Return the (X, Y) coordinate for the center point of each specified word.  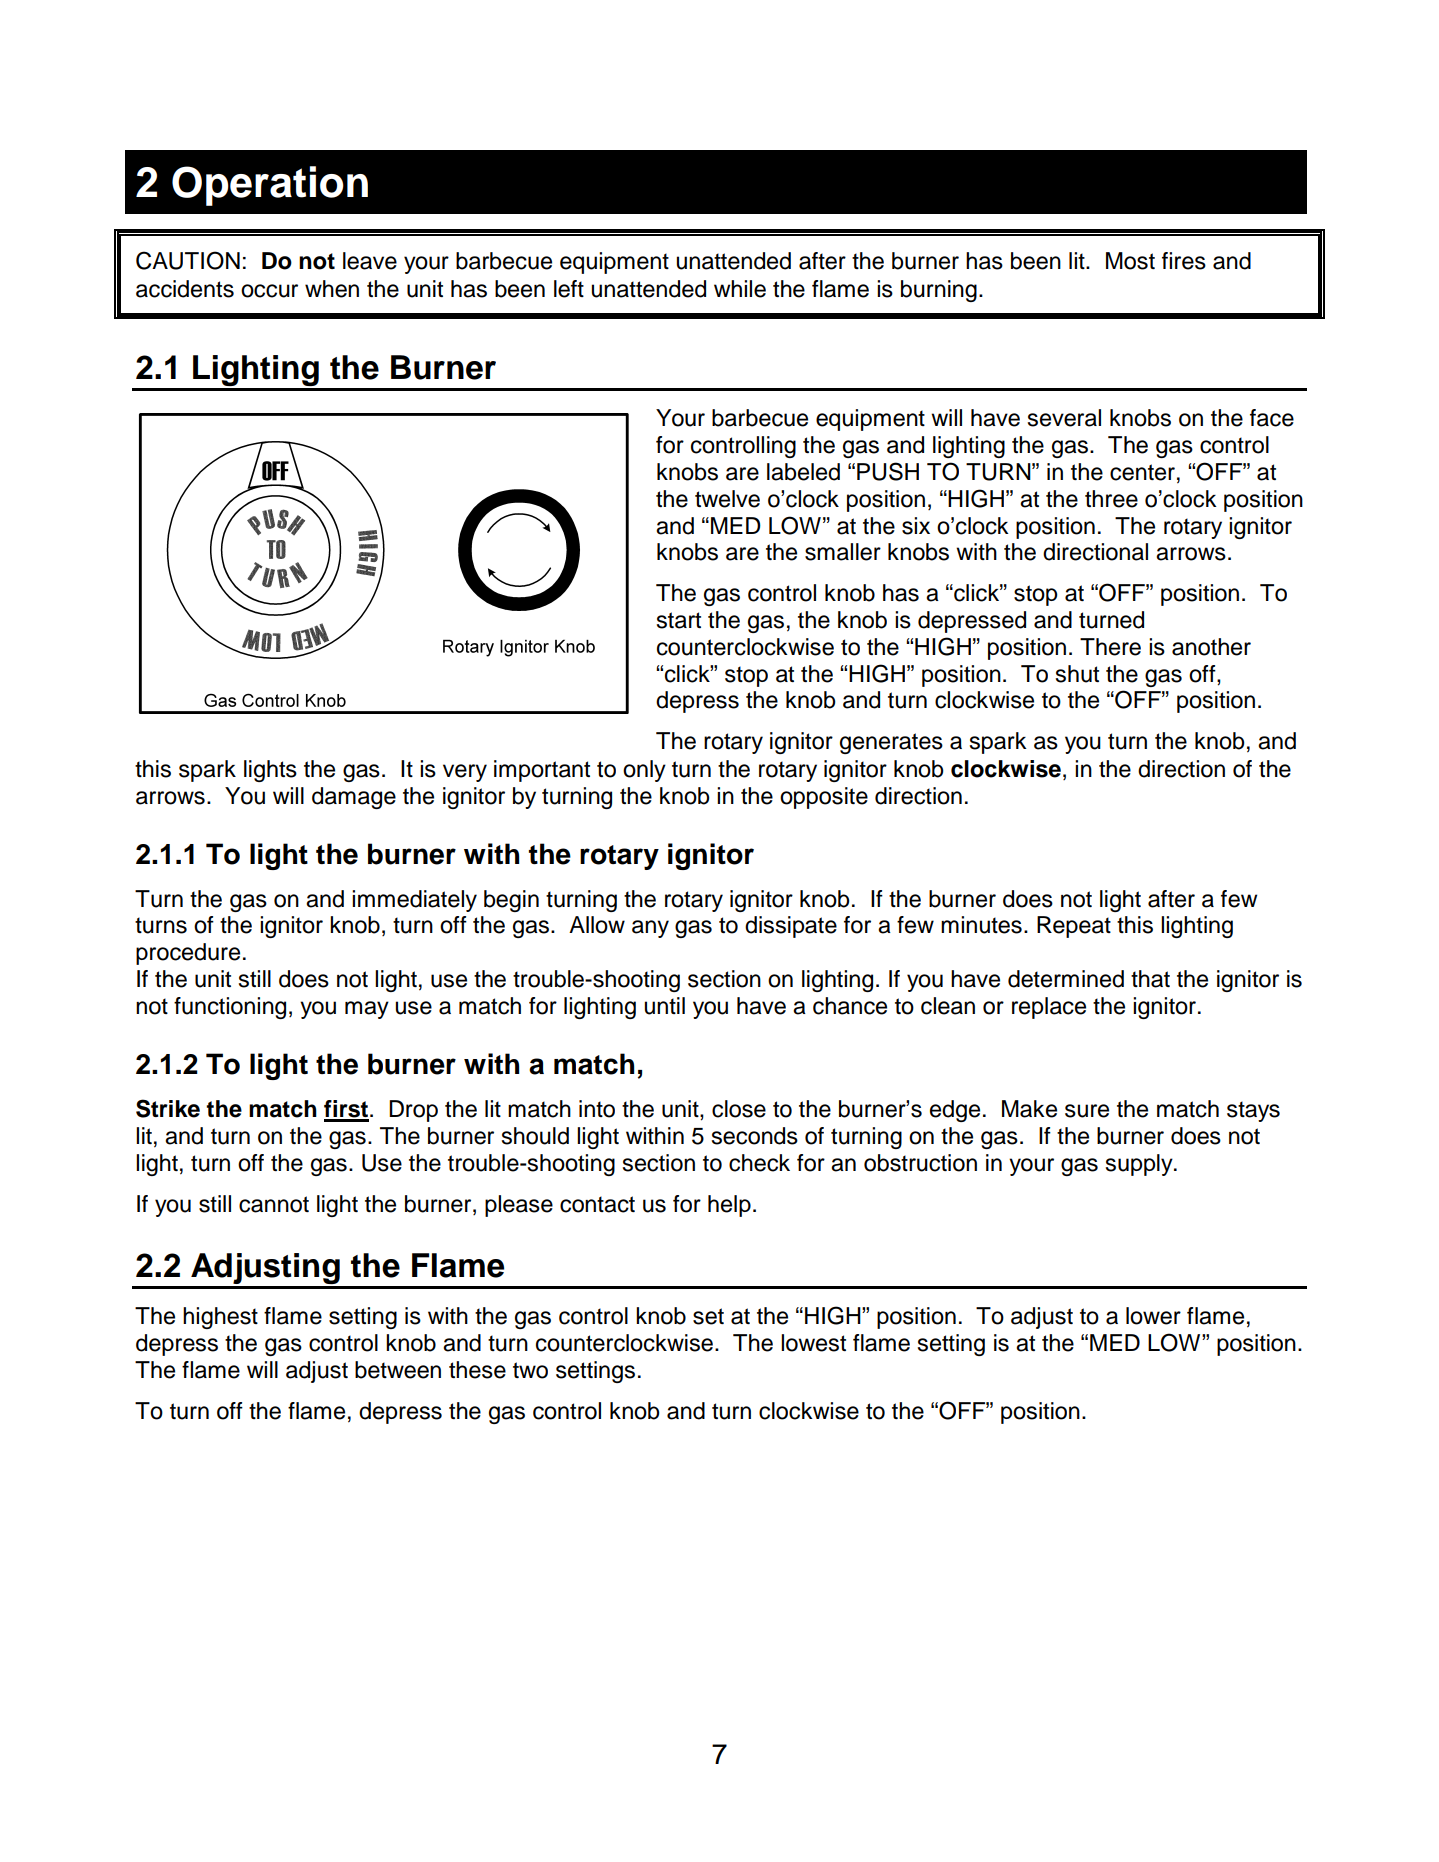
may (367, 1010)
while (740, 289)
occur (269, 291)
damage (354, 798)
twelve (727, 499)
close (739, 1109)
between (398, 1370)
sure (1087, 1111)
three (1111, 499)
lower (1153, 1316)
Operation (270, 186)
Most (1130, 261)
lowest (813, 1343)
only (644, 771)
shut (1077, 674)
